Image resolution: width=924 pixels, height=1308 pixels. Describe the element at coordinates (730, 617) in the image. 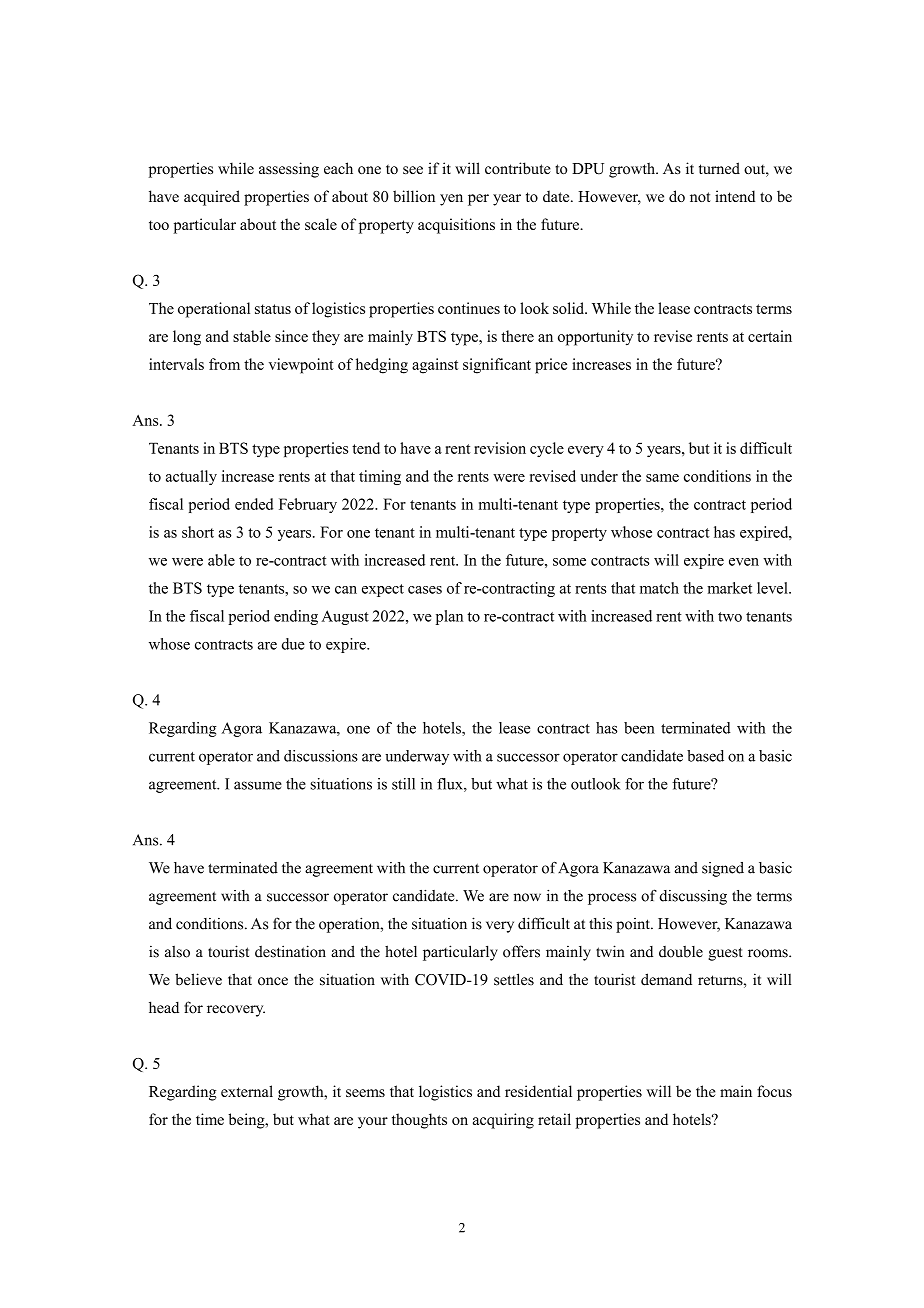

I see `two` at that location.
